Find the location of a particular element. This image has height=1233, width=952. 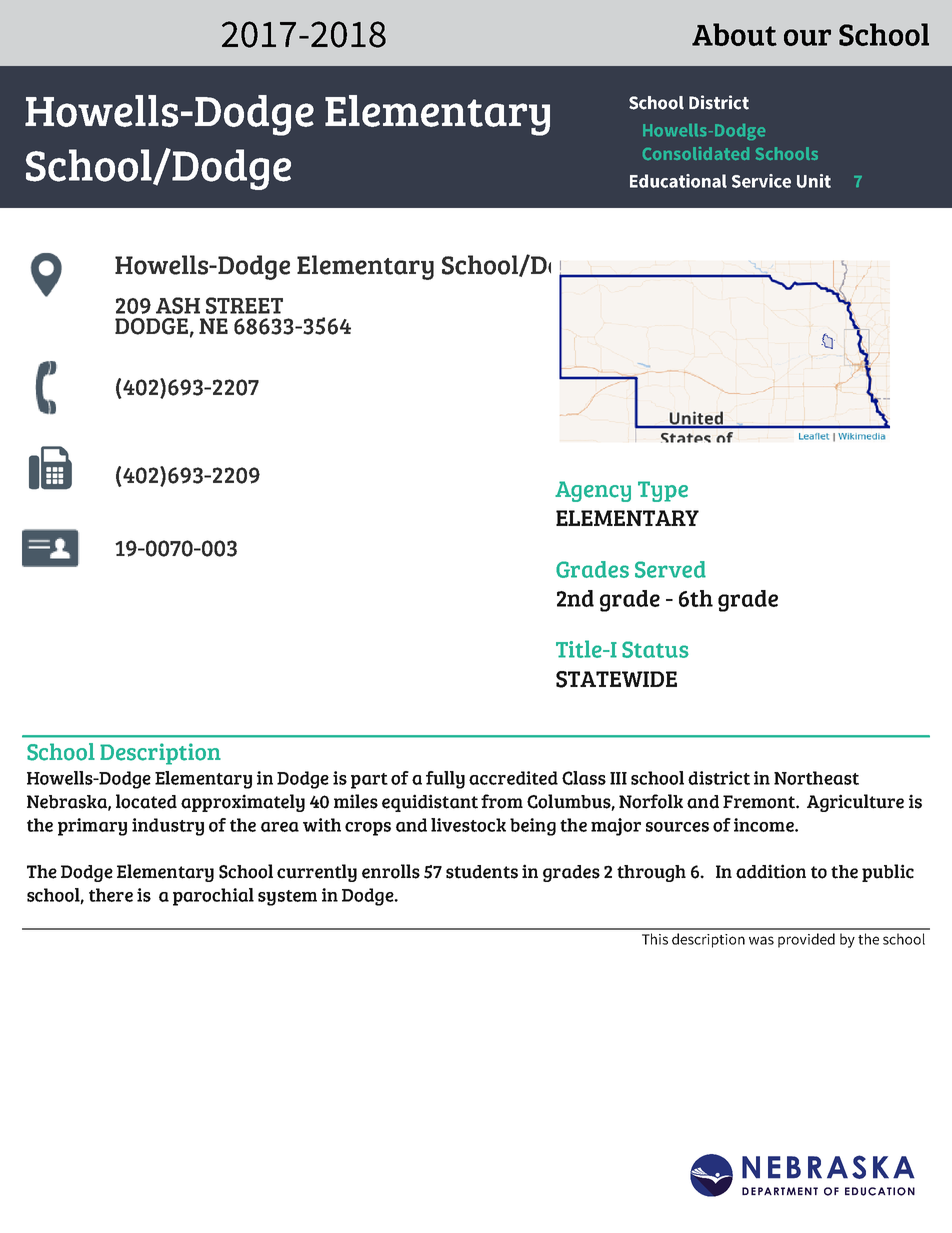

Agency is located at coordinates (593, 491).
